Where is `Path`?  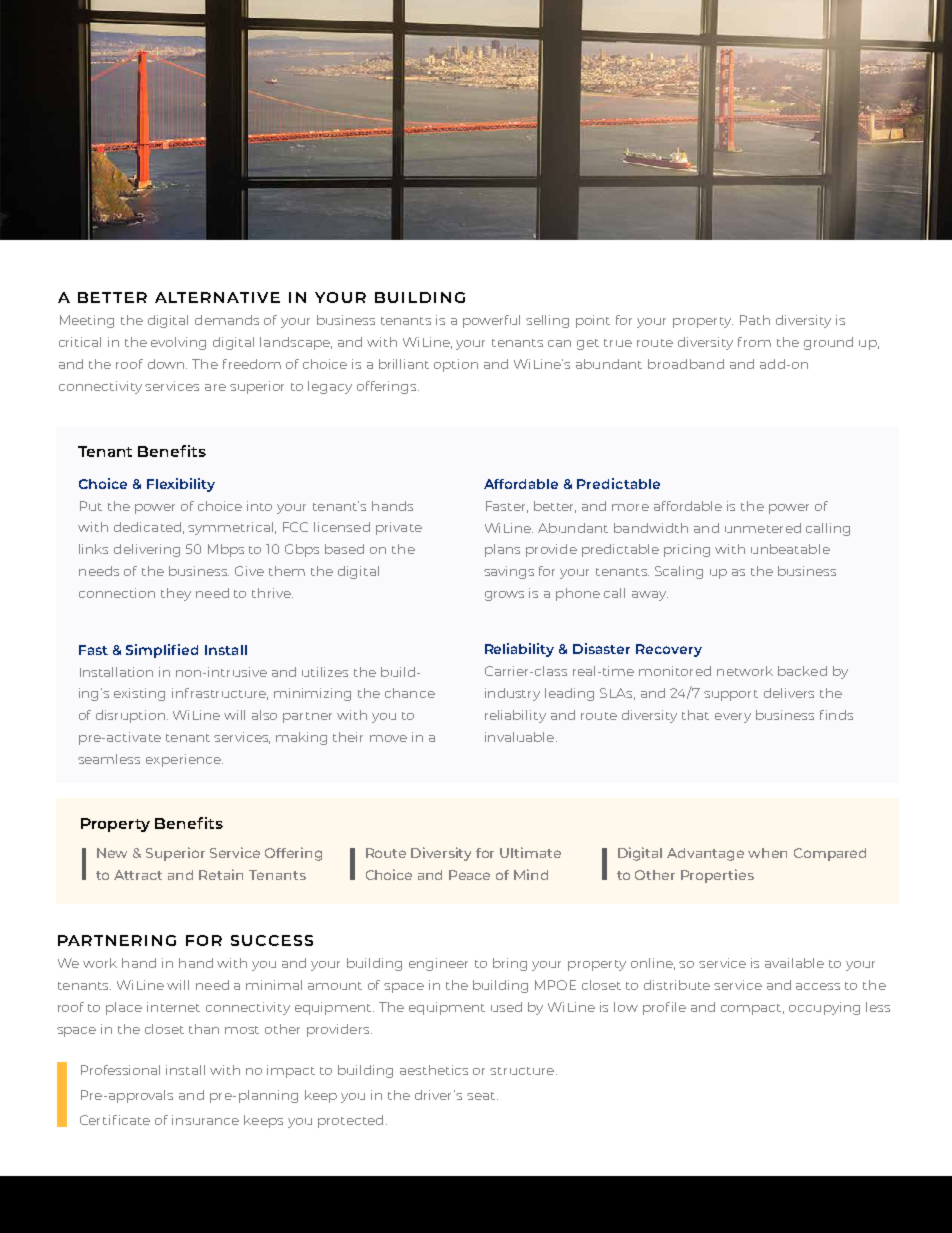
Path is located at coordinates (755, 320).
